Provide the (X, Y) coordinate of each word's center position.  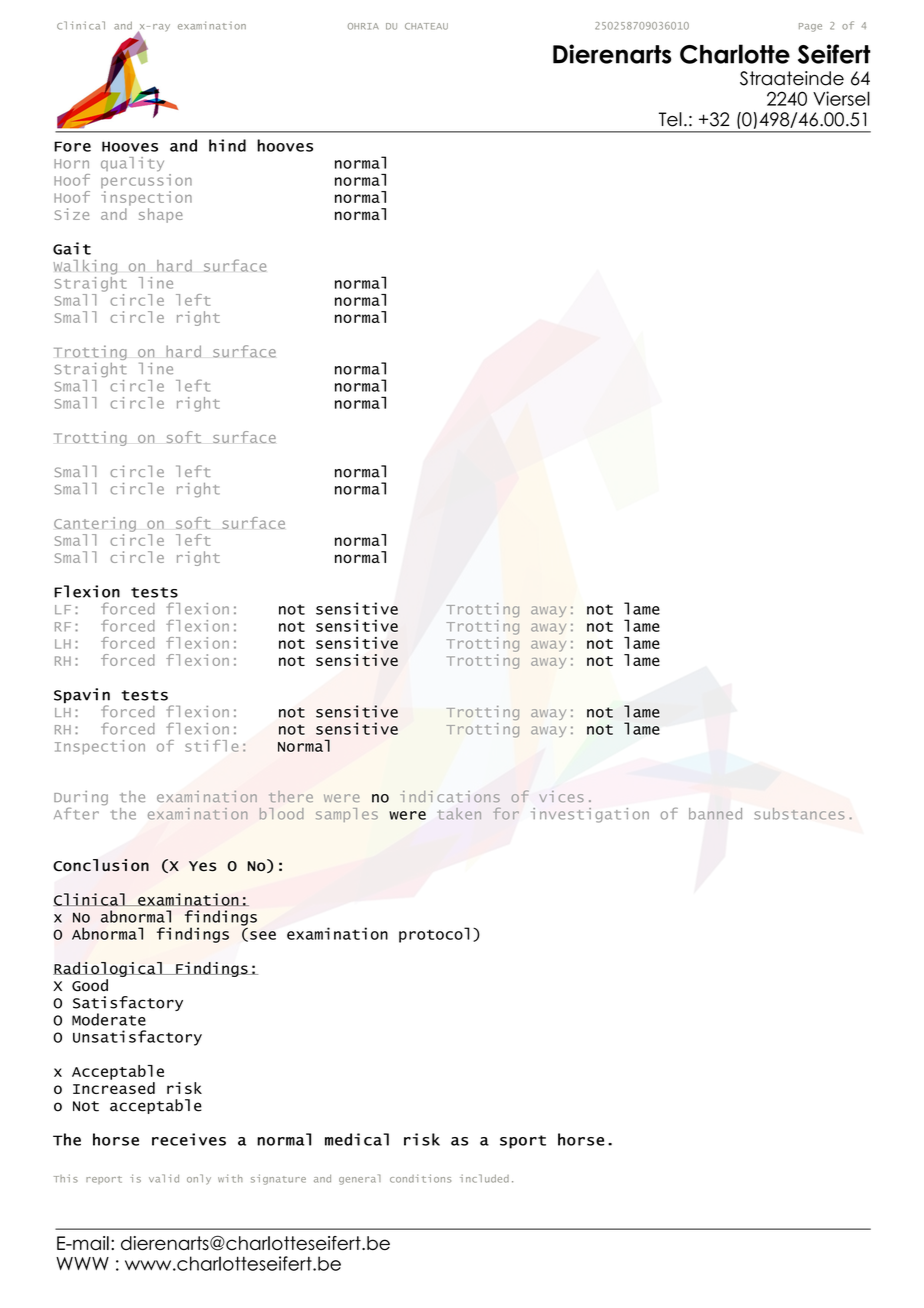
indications (450, 797)
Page (810, 27)
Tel (670, 119)
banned (715, 814)
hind (227, 145)
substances (799, 814)
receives (189, 1139)
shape (161, 215)
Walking (85, 267)
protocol (434, 935)
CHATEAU (426, 26)
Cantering (95, 524)
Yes (203, 866)
